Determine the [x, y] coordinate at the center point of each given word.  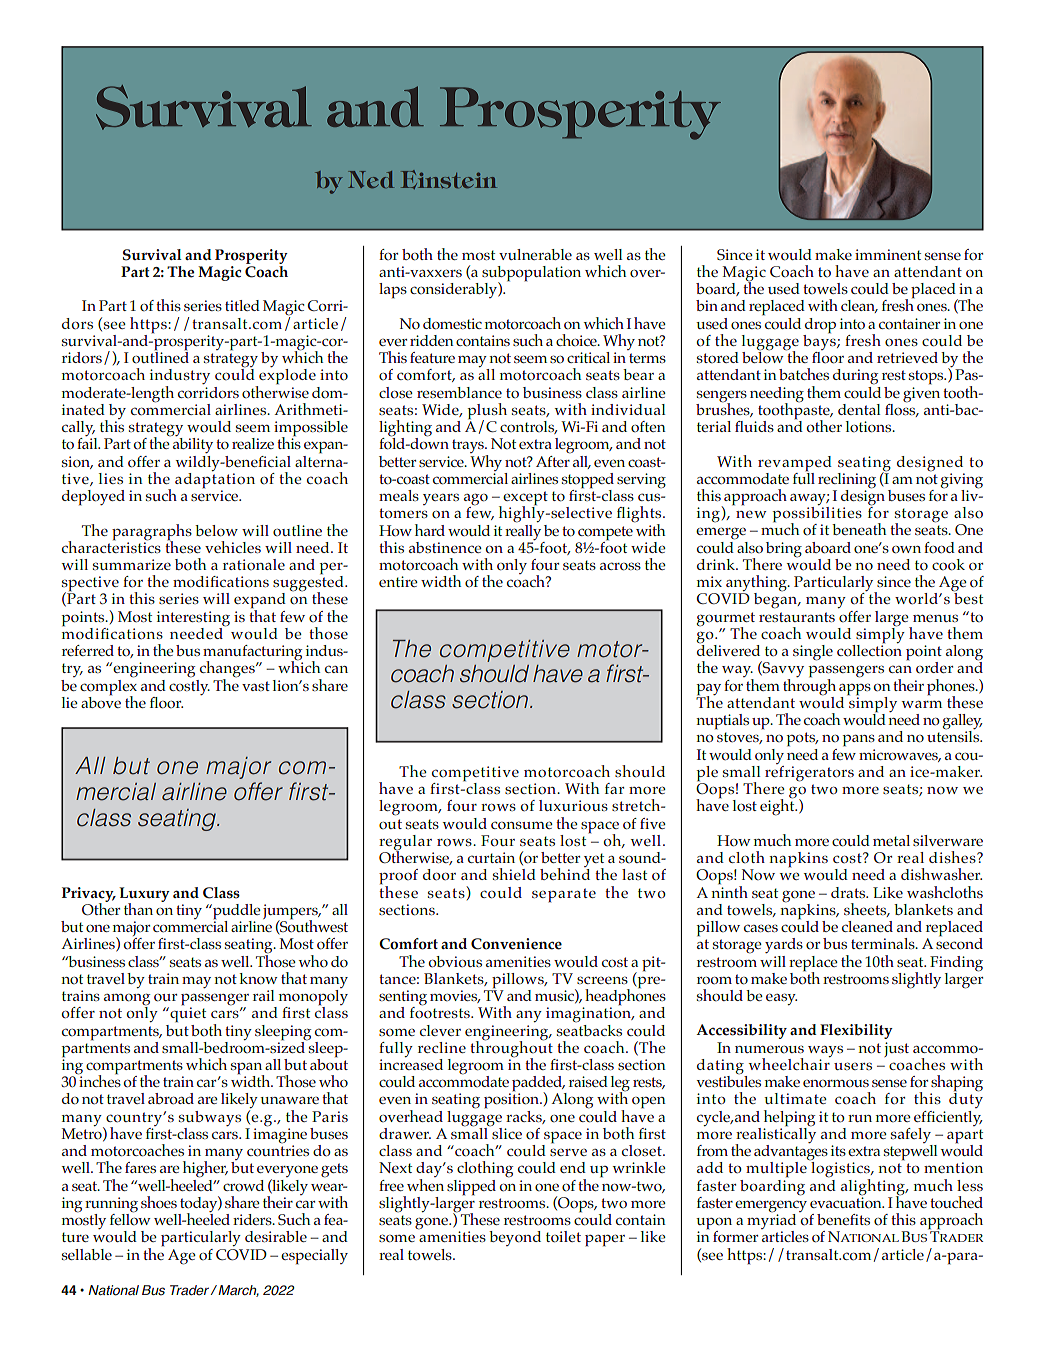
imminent [888, 254]
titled [242, 305]
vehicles [233, 547]
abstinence [445, 547]
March [238, 1291]
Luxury [144, 895]
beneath [859, 529]
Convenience [516, 944]
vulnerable [535, 254]
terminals [884, 943]
